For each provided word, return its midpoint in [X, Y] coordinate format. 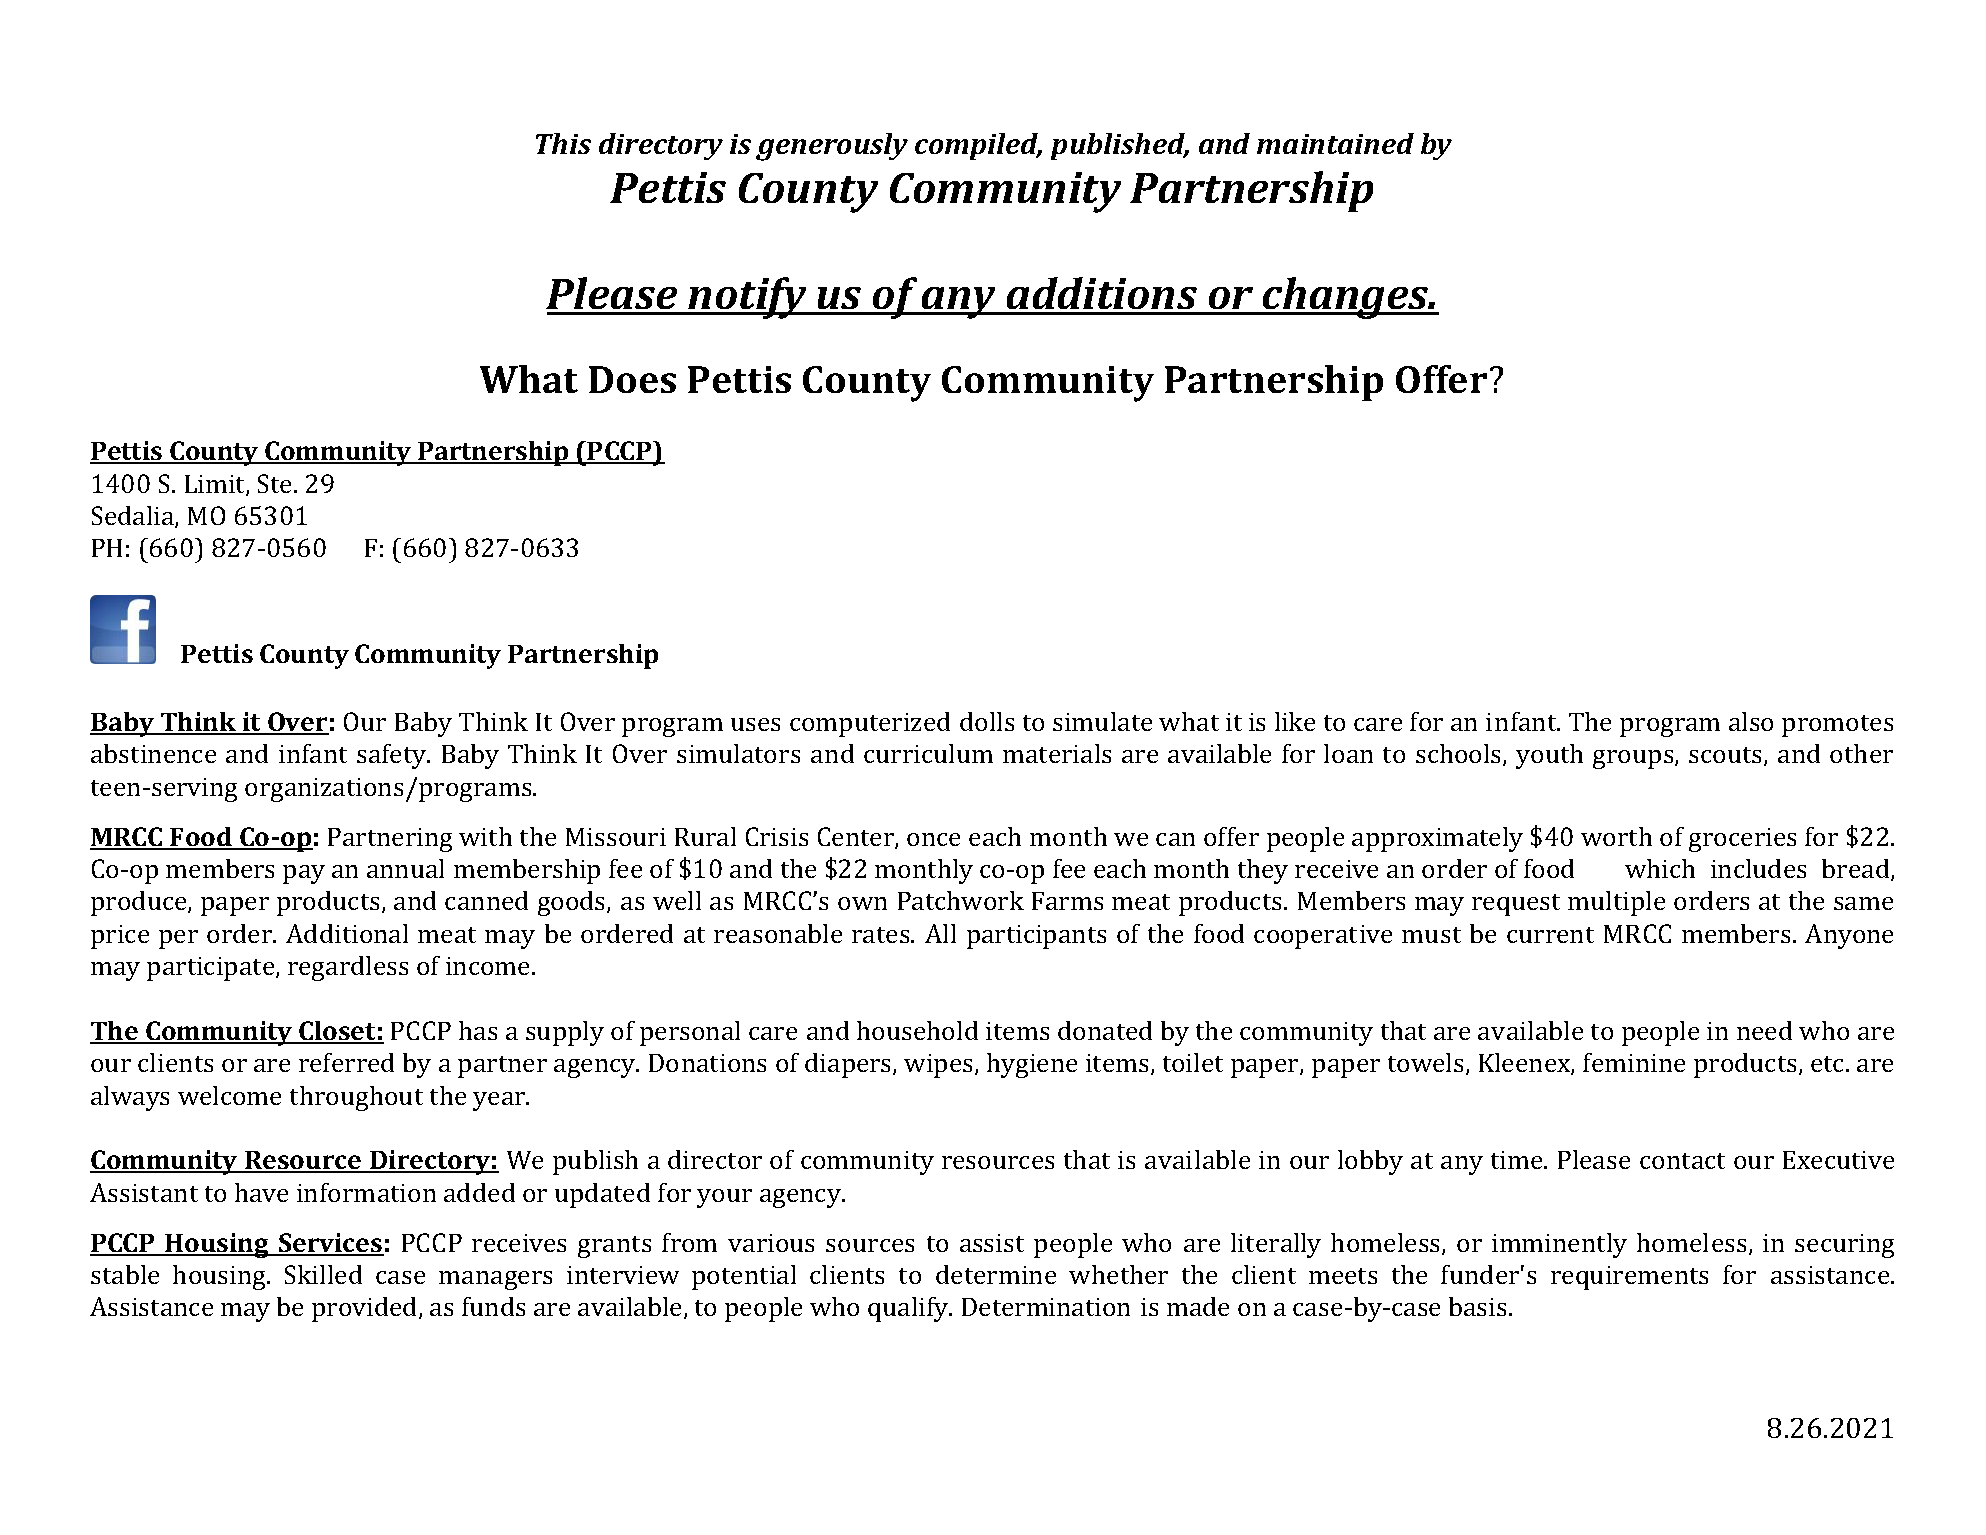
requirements [1629, 1278]
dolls [987, 721]
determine [996, 1274]
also [1751, 721]
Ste [276, 483]
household [917, 1030]
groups [1634, 759]
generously [832, 147]
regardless [348, 968]
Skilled [323, 1274]
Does [632, 379]
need [1764, 1030]
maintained [1335, 143]
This [563, 143]
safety [393, 756]
